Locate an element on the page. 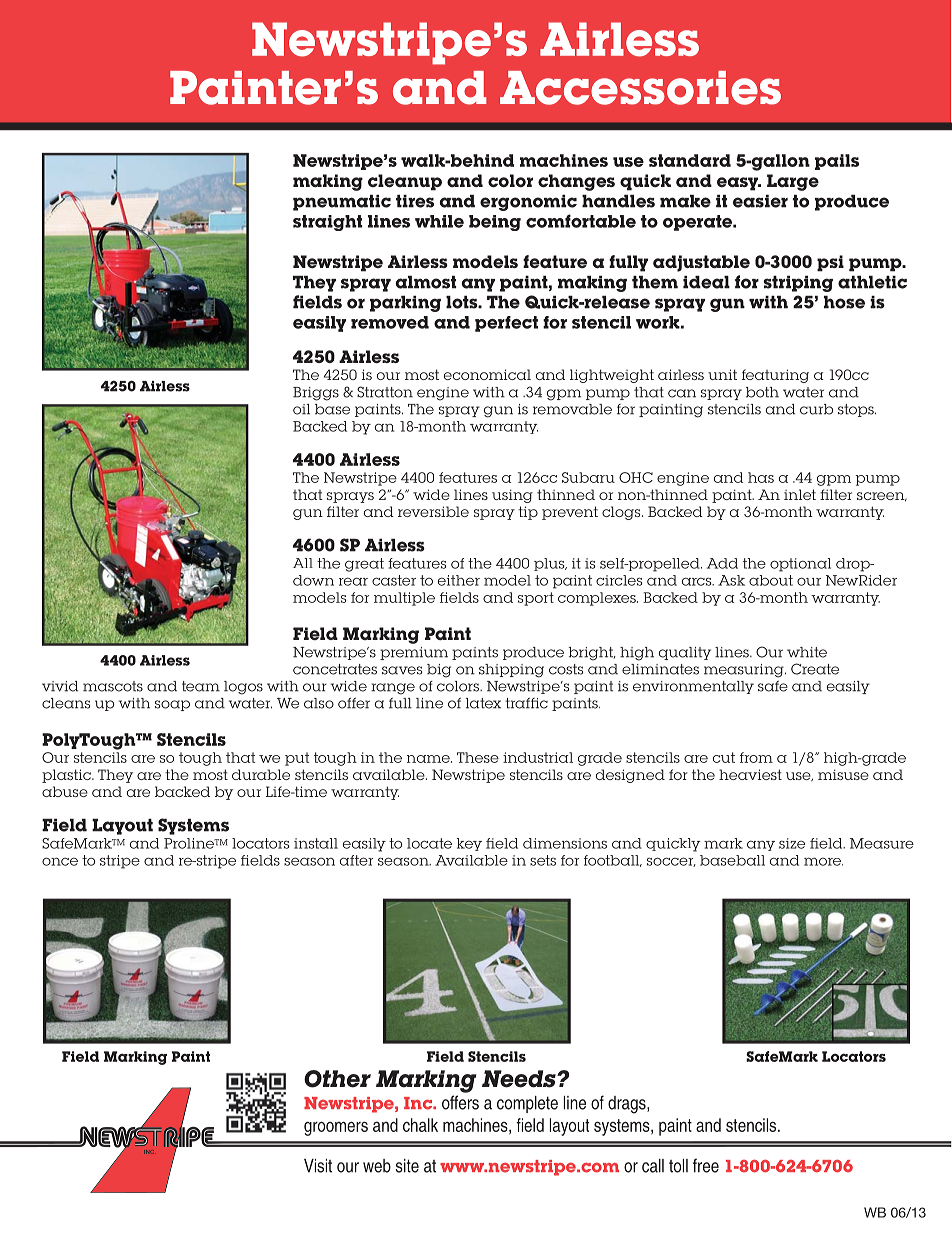 The image size is (952, 1233). pails is located at coordinates (837, 162).
